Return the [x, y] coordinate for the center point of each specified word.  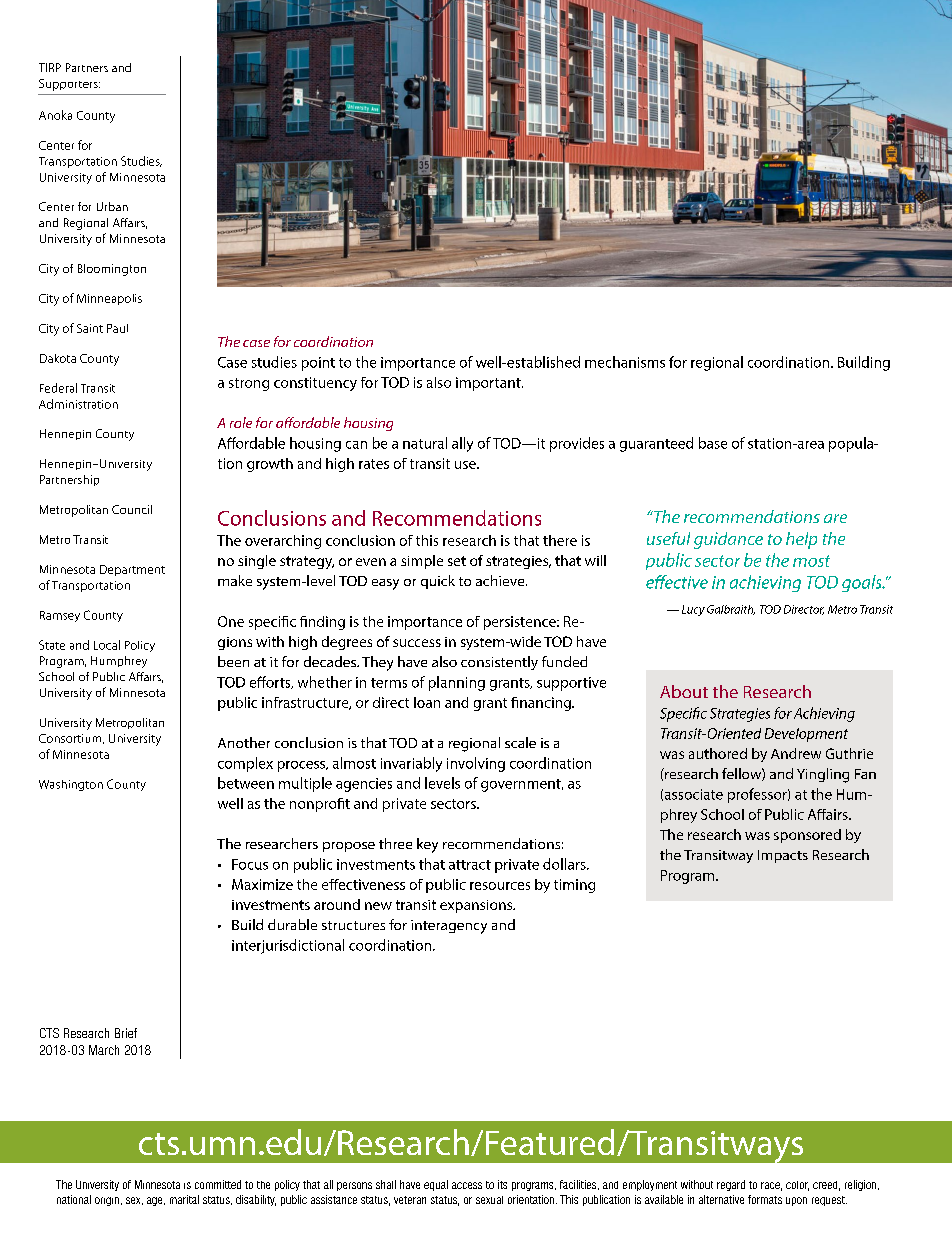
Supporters [69, 85]
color [797, 1186]
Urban [112, 206]
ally [462, 444]
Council [132, 509]
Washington [71, 785]
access [467, 1185]
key [427, 845]
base [713, 443]
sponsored [807, 836]
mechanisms [625, 362]
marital [184, 1199]
